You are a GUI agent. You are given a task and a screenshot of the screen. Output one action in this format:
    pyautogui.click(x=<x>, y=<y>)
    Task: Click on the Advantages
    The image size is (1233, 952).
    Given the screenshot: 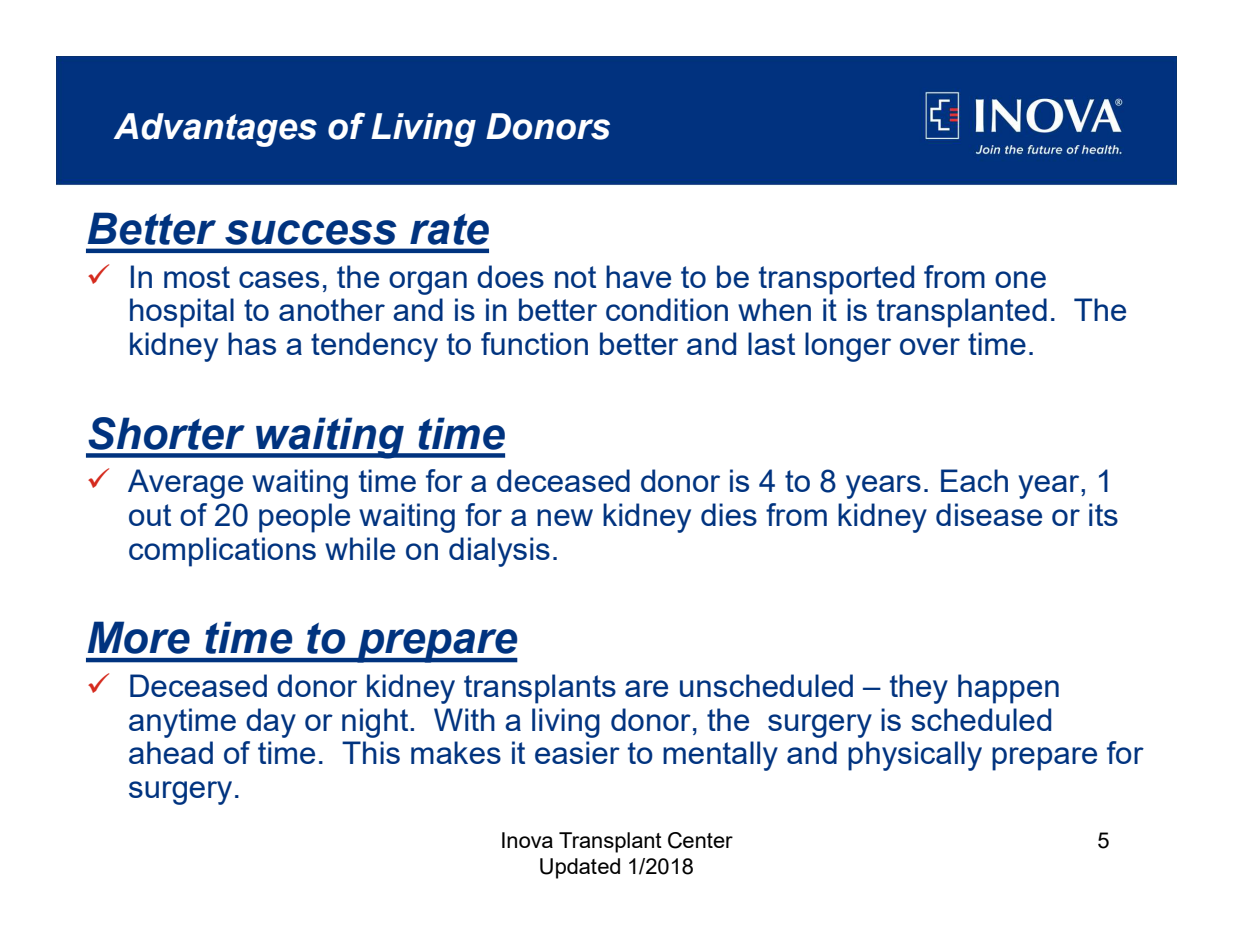 What is the action you would take?
    pyautogui.click(x=215, y=130)
